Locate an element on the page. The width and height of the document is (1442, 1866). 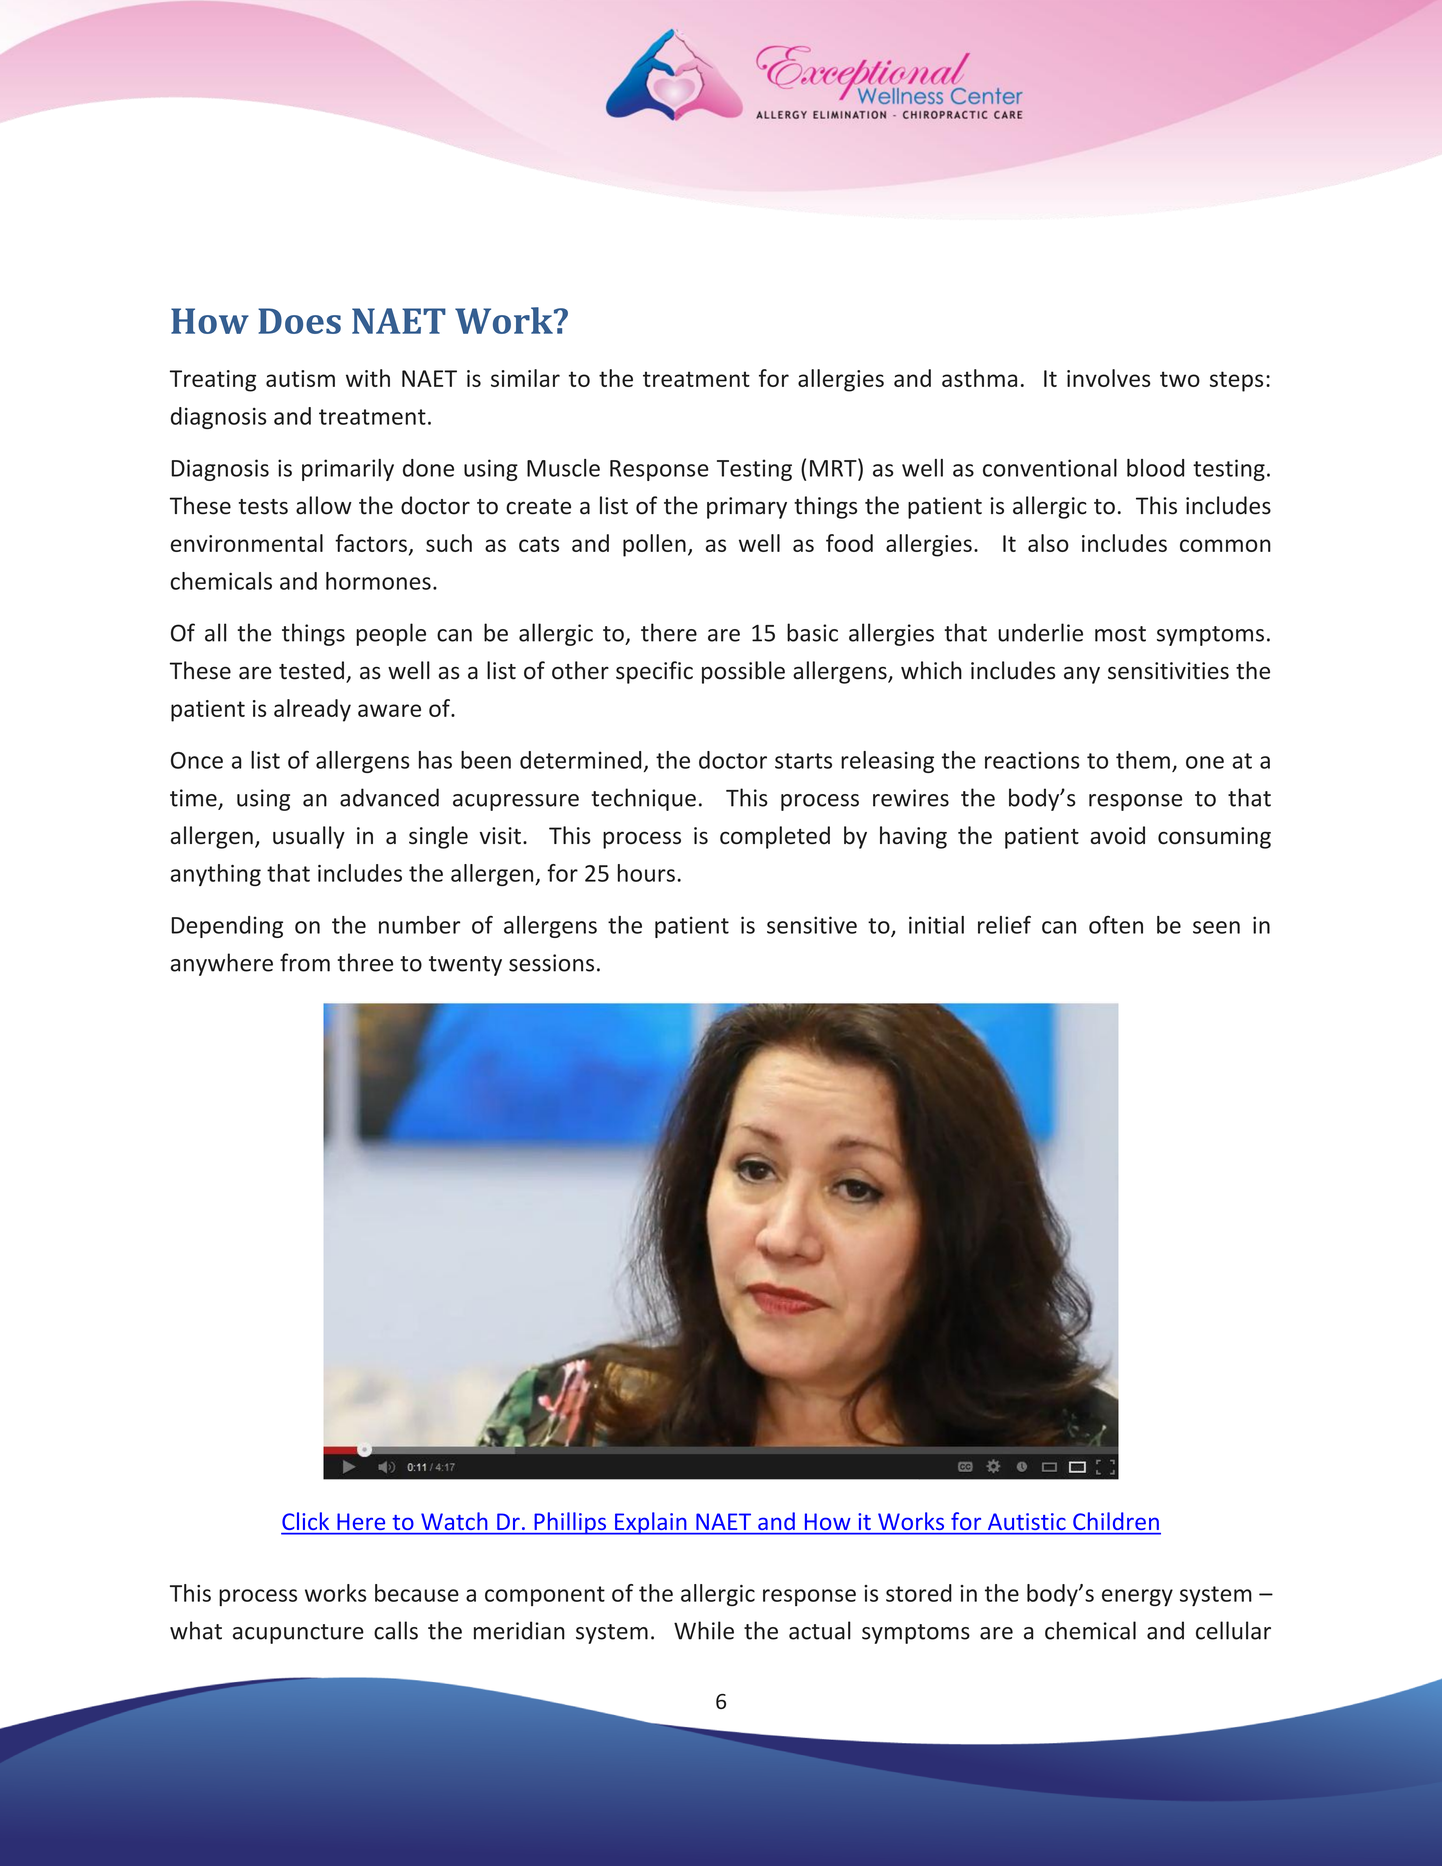
autism is located at coordinates (300, 378).
